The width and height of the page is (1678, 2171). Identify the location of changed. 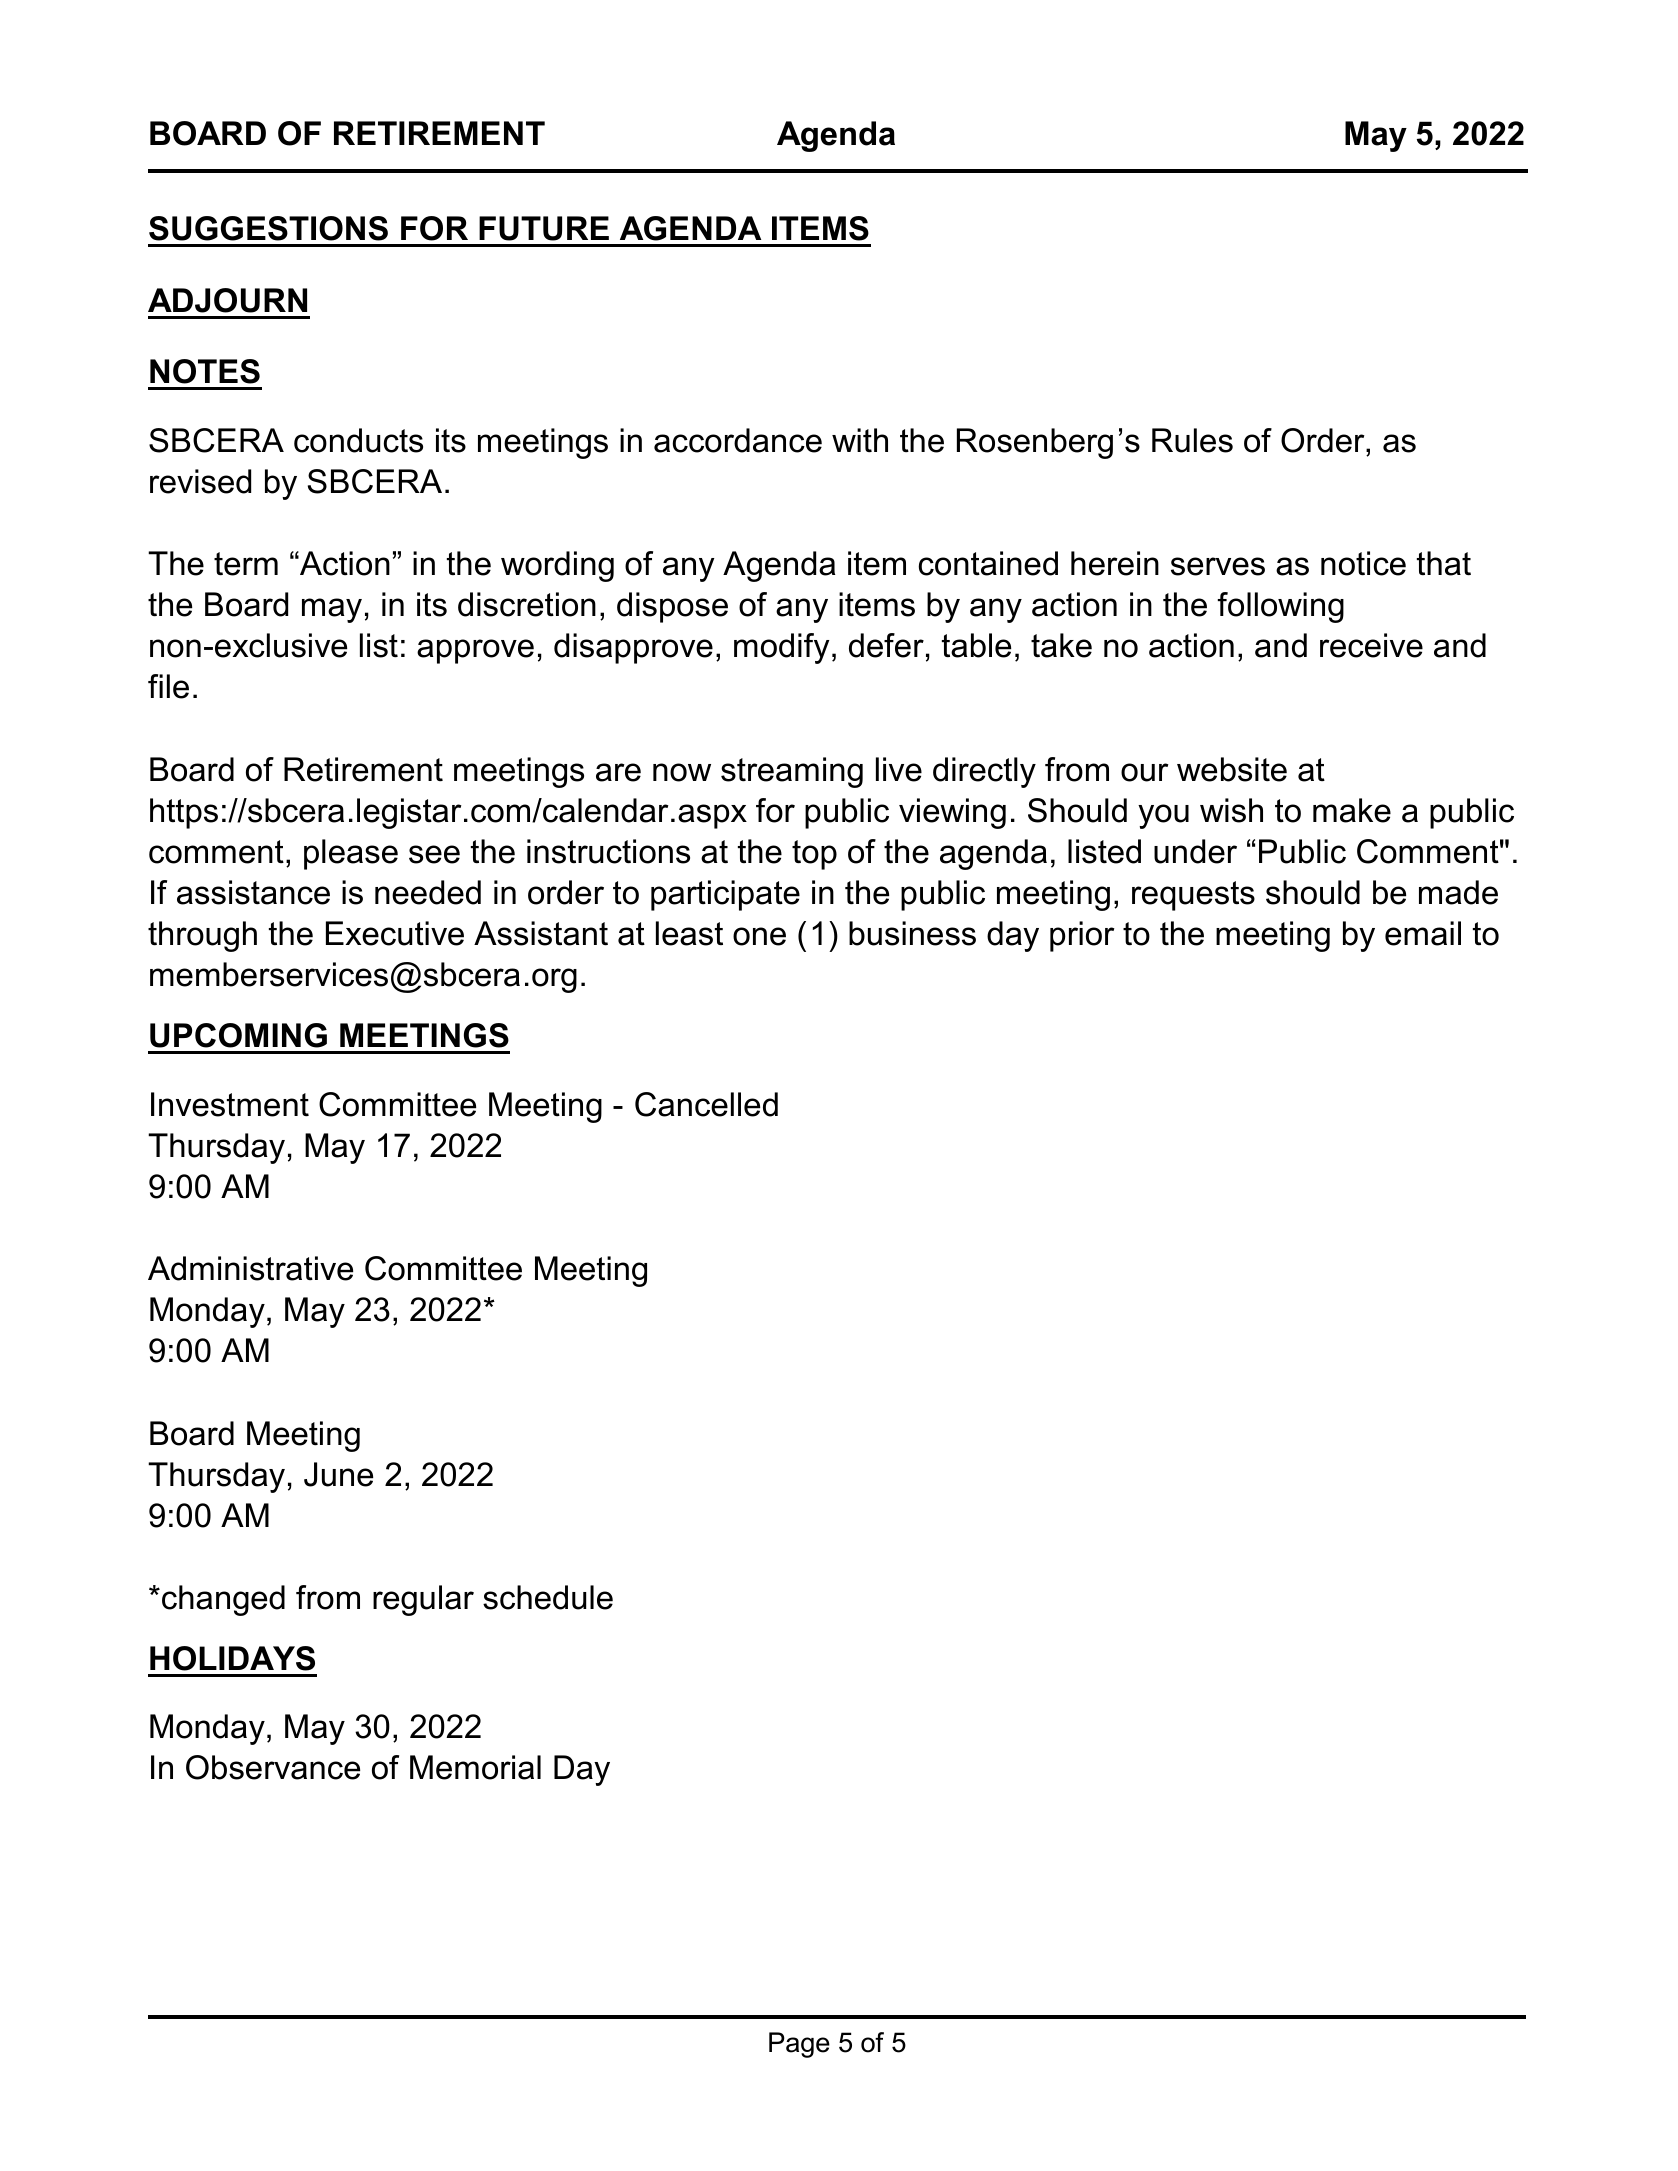
(223, 1600).
